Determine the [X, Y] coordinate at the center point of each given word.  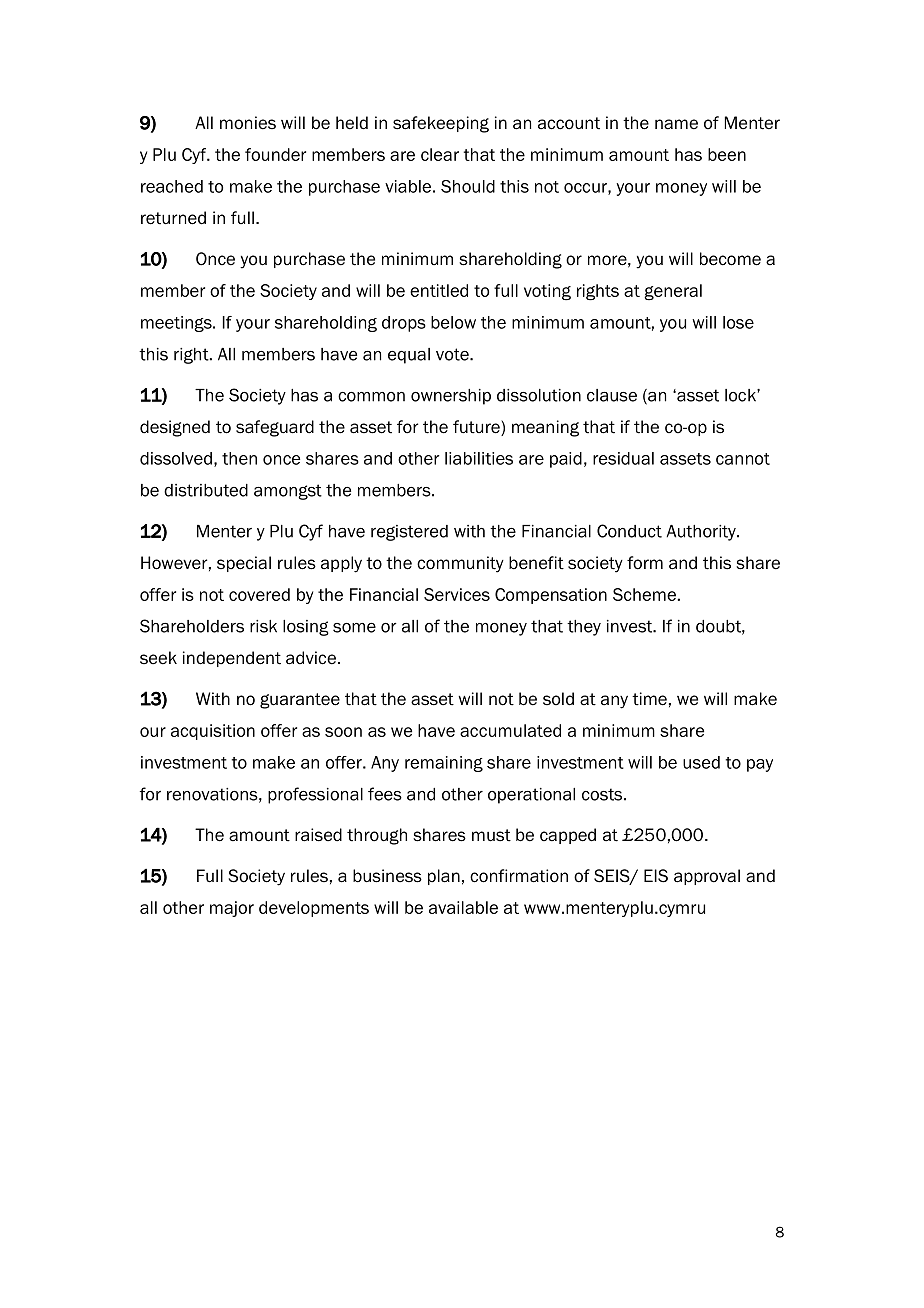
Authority [702, 533]
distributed [206, 490]
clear [440, 154]
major [232, 909]
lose [738, 322]
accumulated [510, 730]
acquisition [213, 732]
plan [444, 877]
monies [248, 123]
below [453, 322]
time [649, 699]
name [676, 124]
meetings [177, 324]
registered [409, 533]
